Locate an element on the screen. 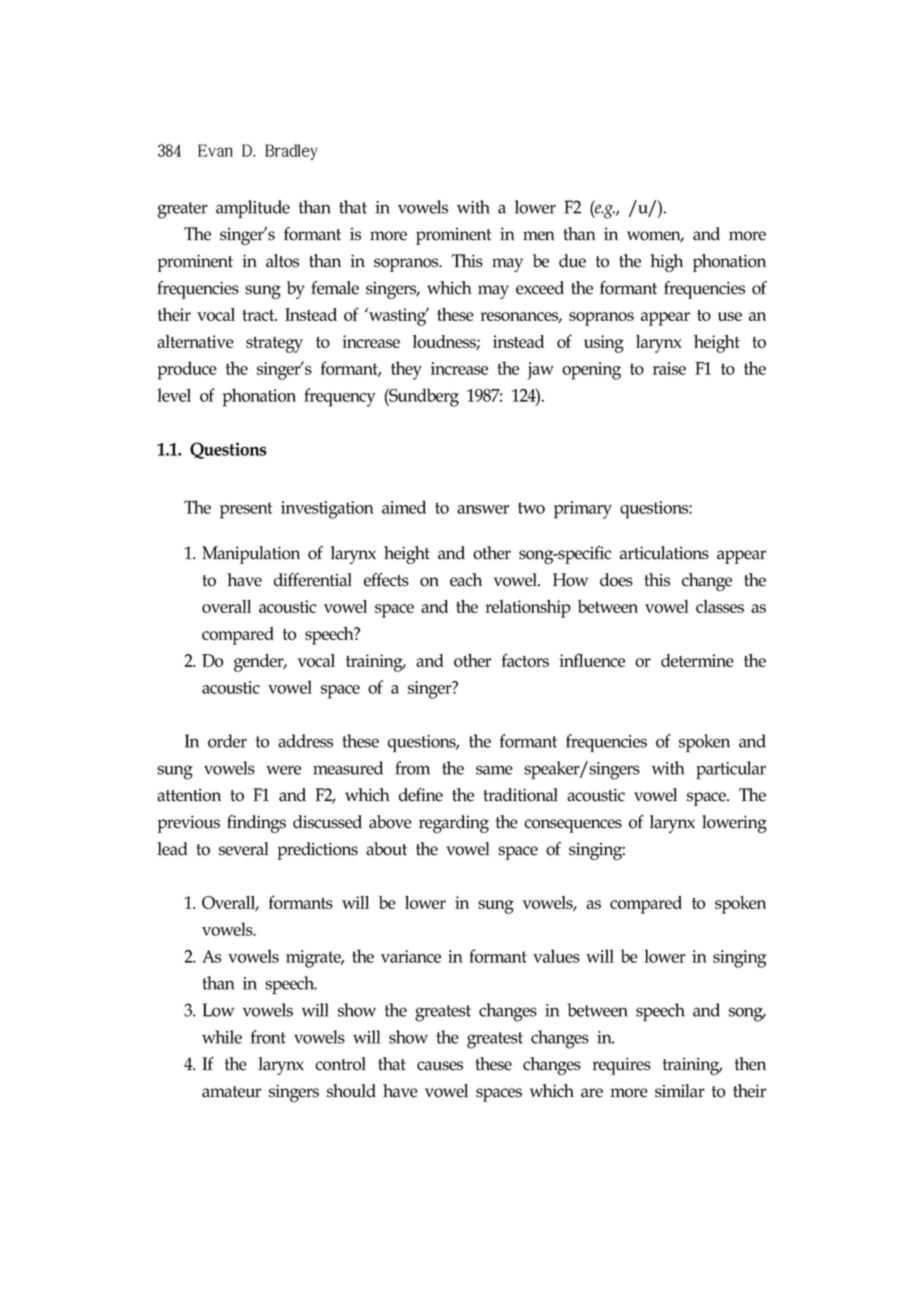 The width and height of the screenshot is (924, 1307). answer is located at coordinates (483, 509).
